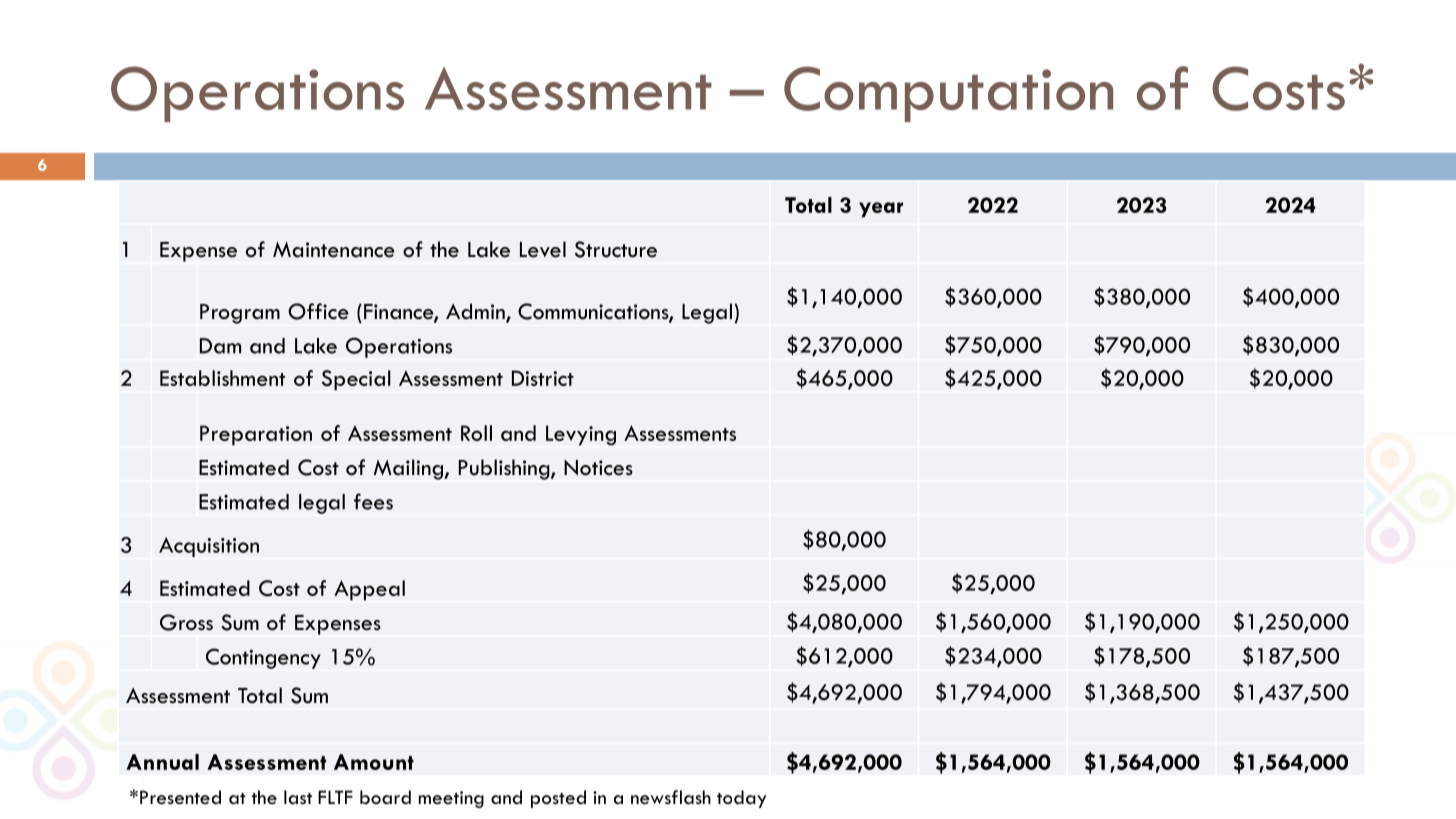 The height and width of the screenshot is (819, 1456). I want to click on last, so click(298, 797).
